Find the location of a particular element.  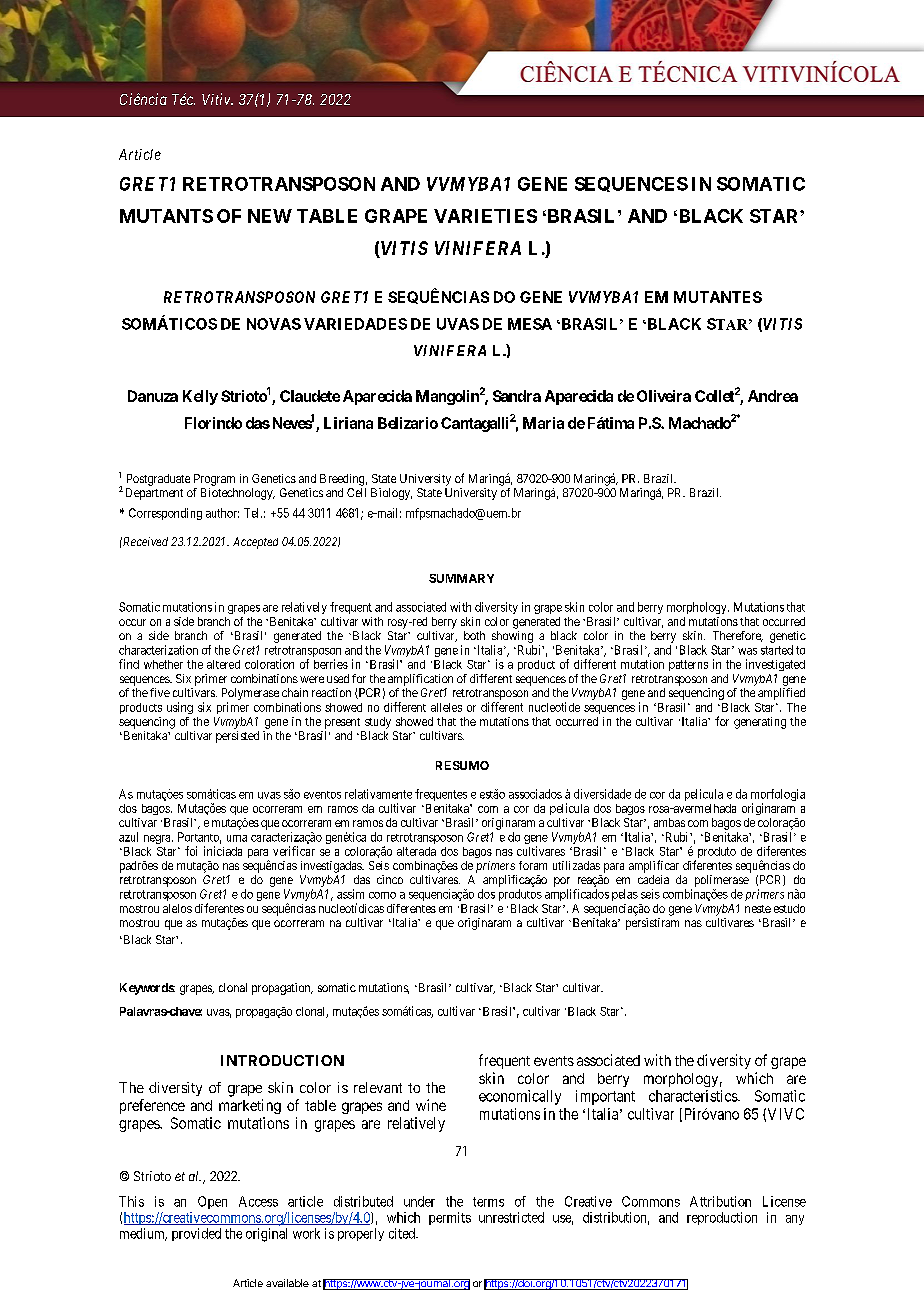

altered is located at coordinates (223, 664).
